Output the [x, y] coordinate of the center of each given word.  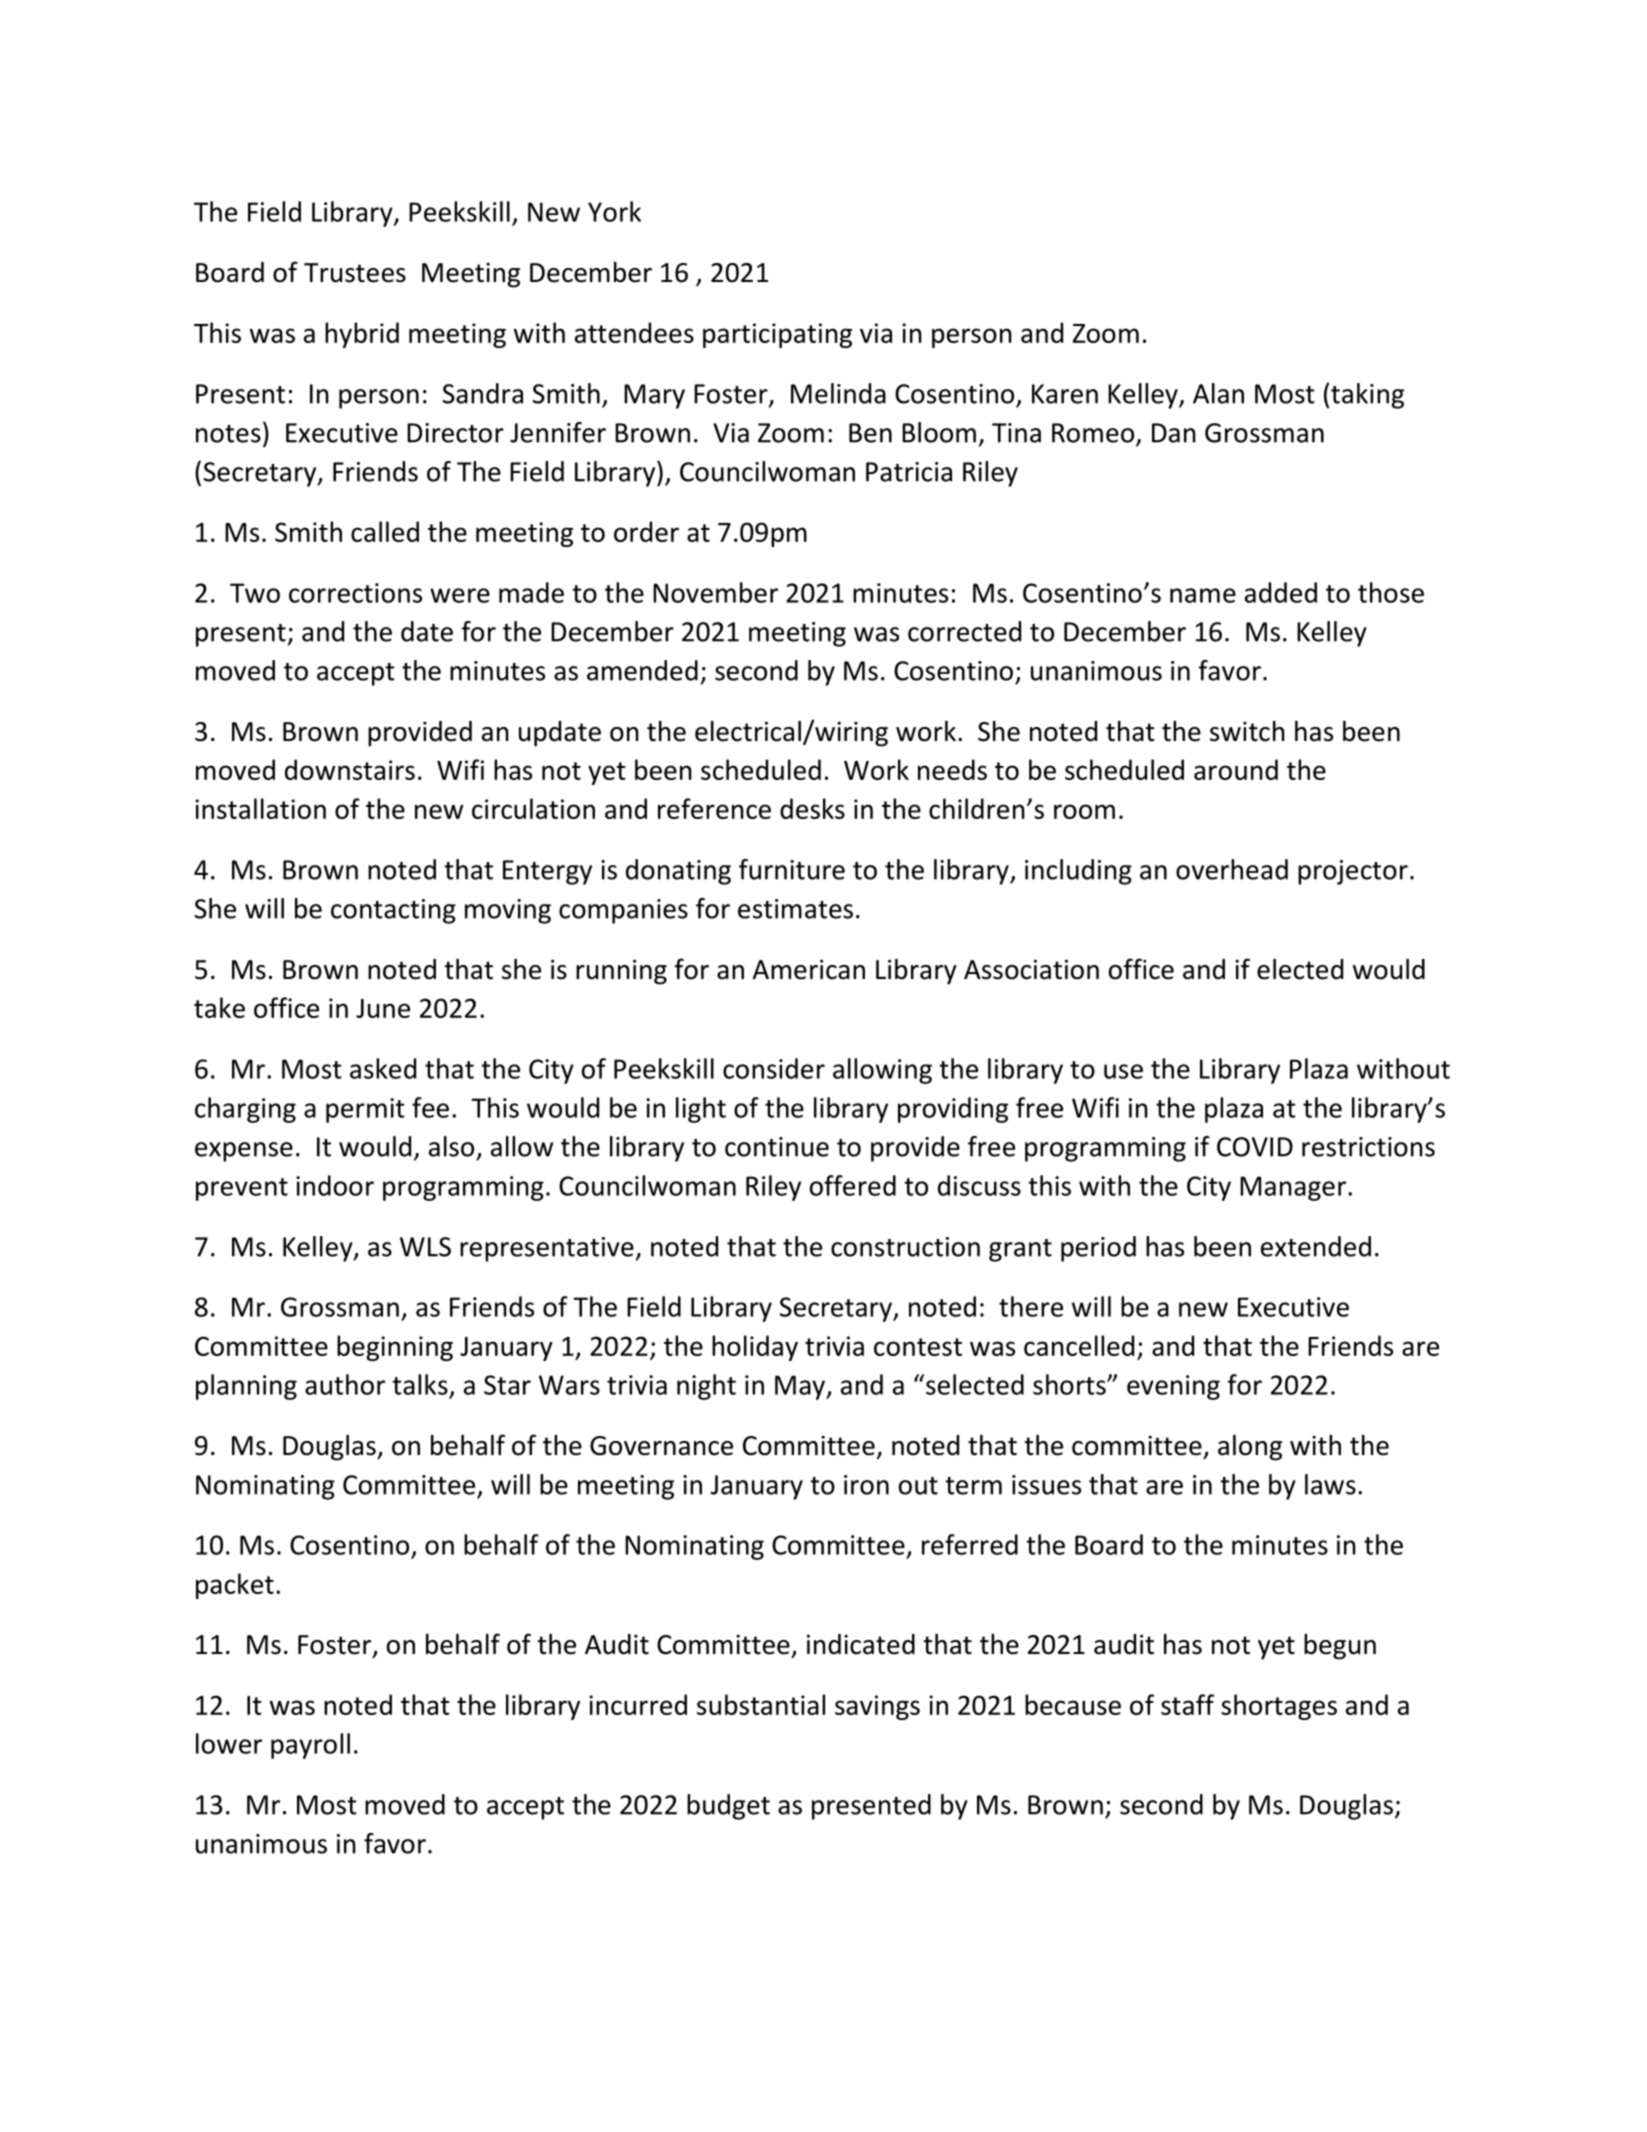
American [809, 969]
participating [777, 335]
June [383, 1008]
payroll [310, 1746]
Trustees [355, 273]
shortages [1279, 1707]
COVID [1255, 1147]
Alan [1218, 393]
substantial [761, 1704]
